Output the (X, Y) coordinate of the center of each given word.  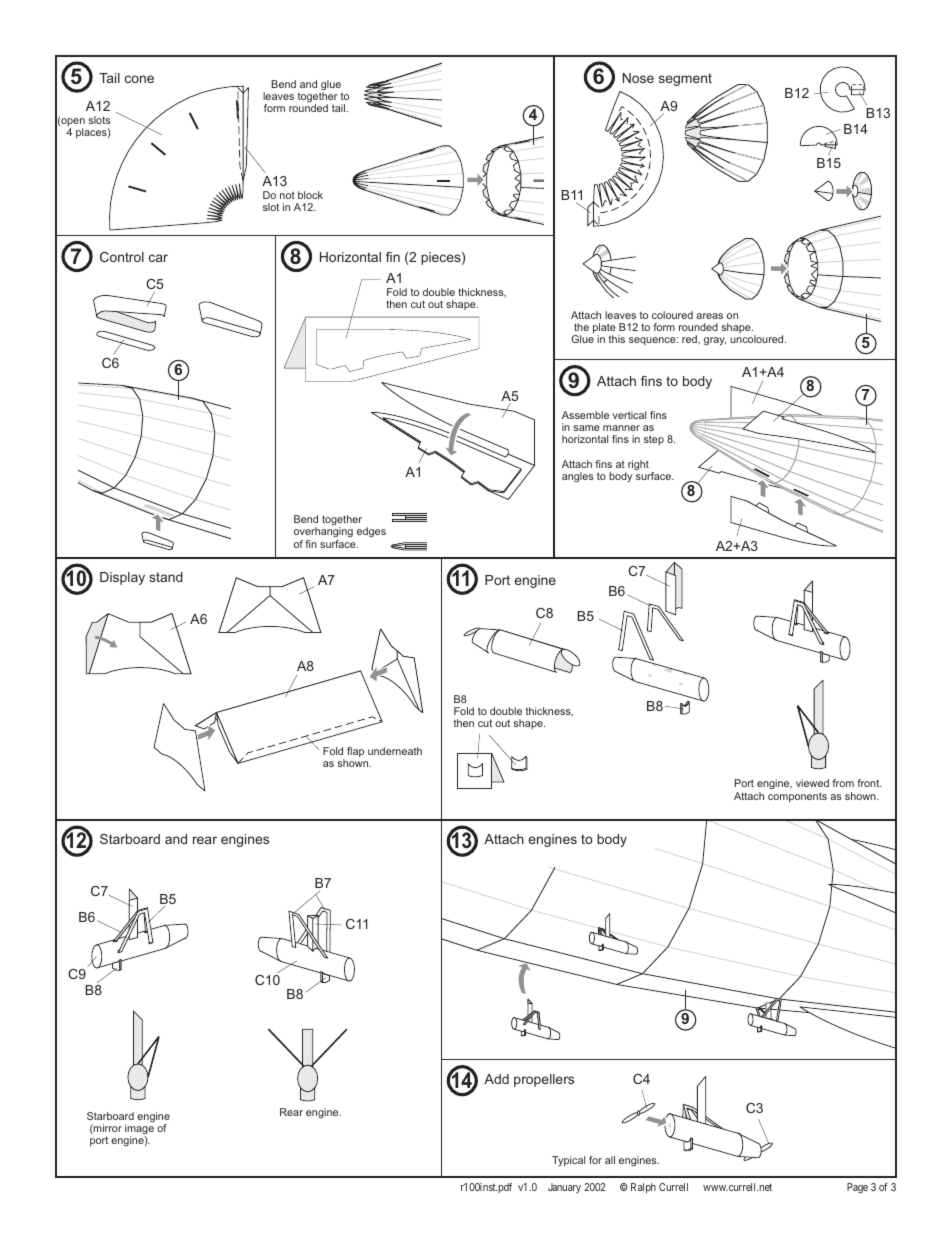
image (139, 1129)
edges (371, 532)
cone (139, 79)
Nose (638, 78)
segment (685, 79)
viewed (812, 783)
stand (166, 577)
